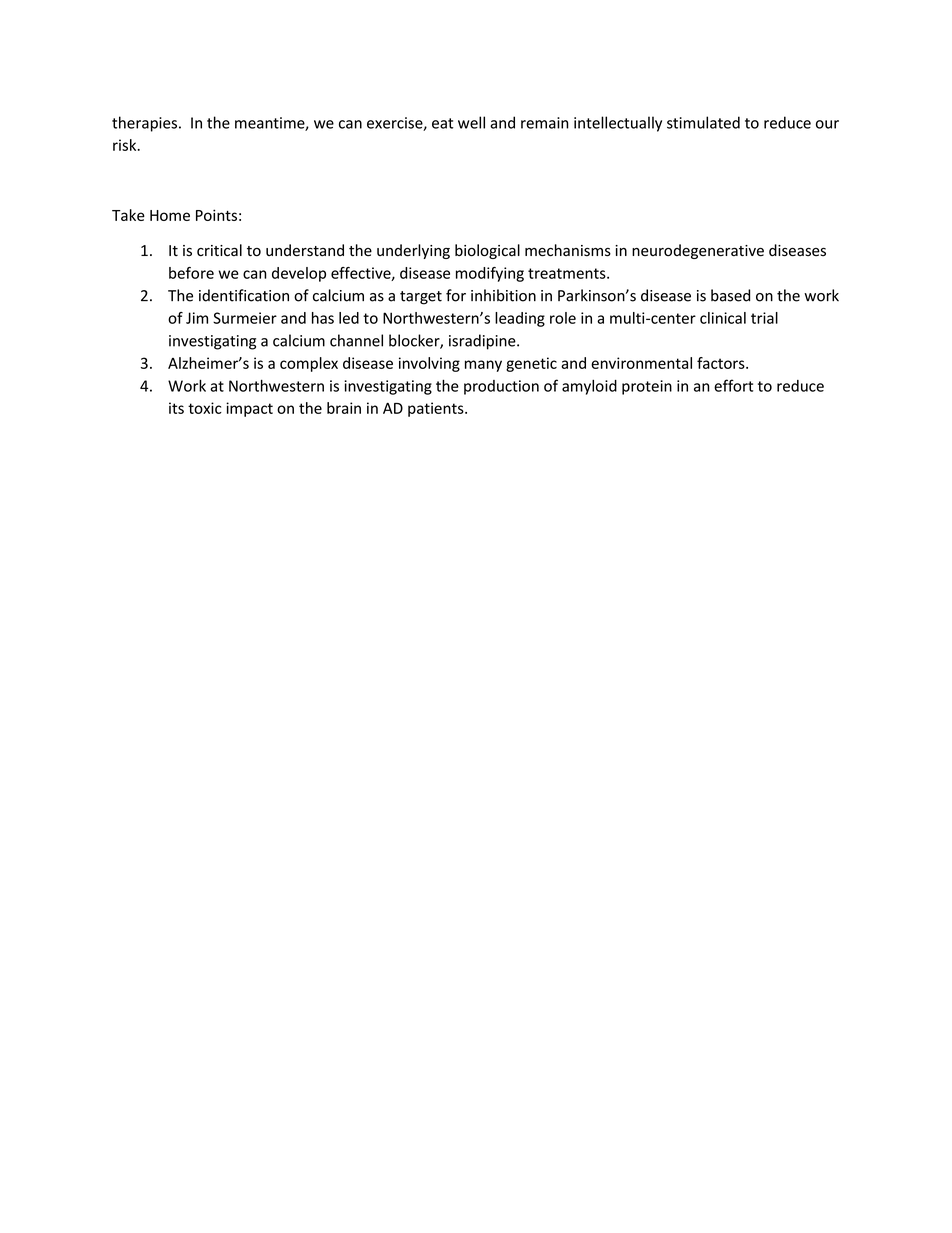 The image size is (952, 1233). What do you see at coordinates (471, 122) in the document?
I see `well` at bounding box center [471, 122].
